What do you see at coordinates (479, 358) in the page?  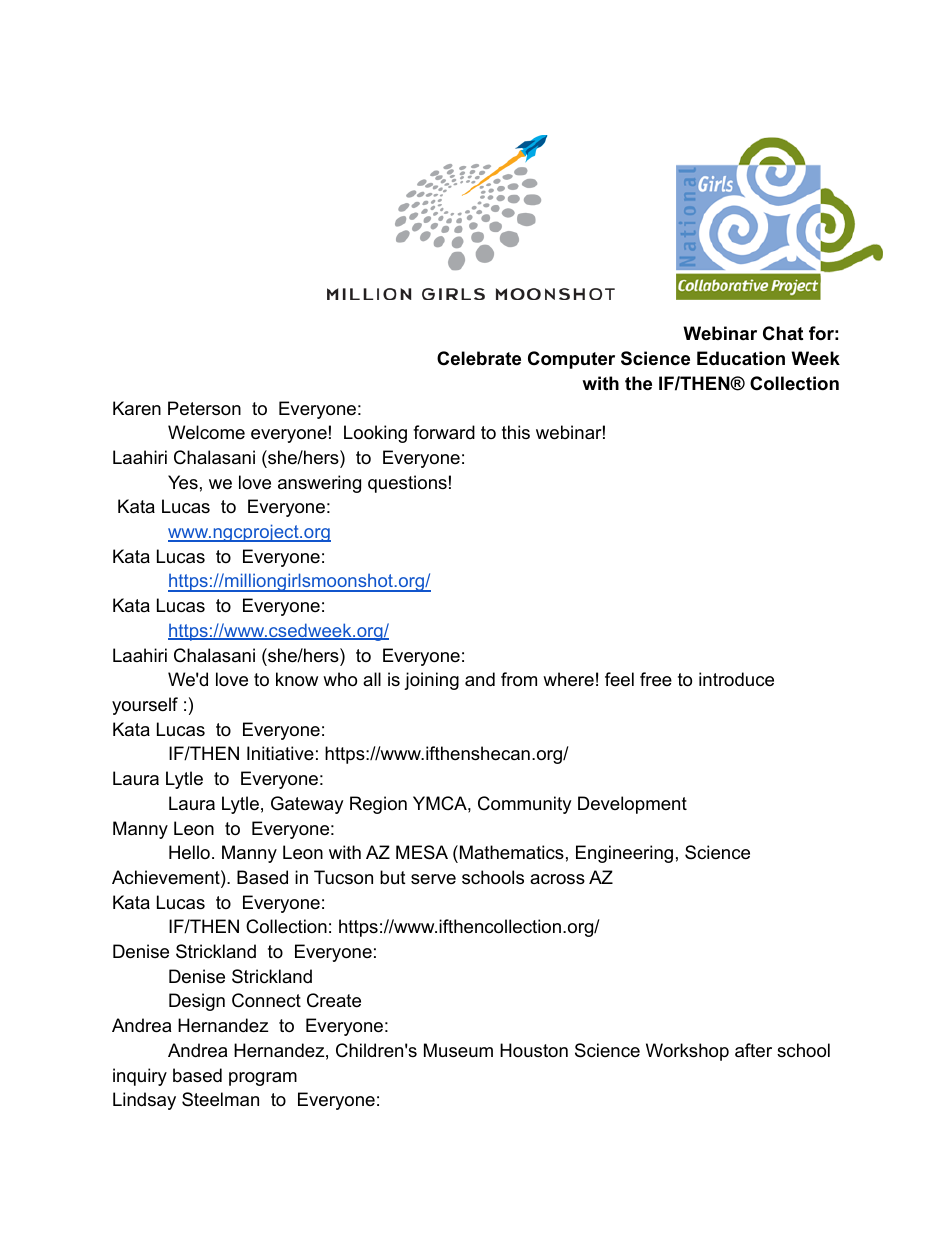 I see `Celebrate` at bounding box center [479, 358].
